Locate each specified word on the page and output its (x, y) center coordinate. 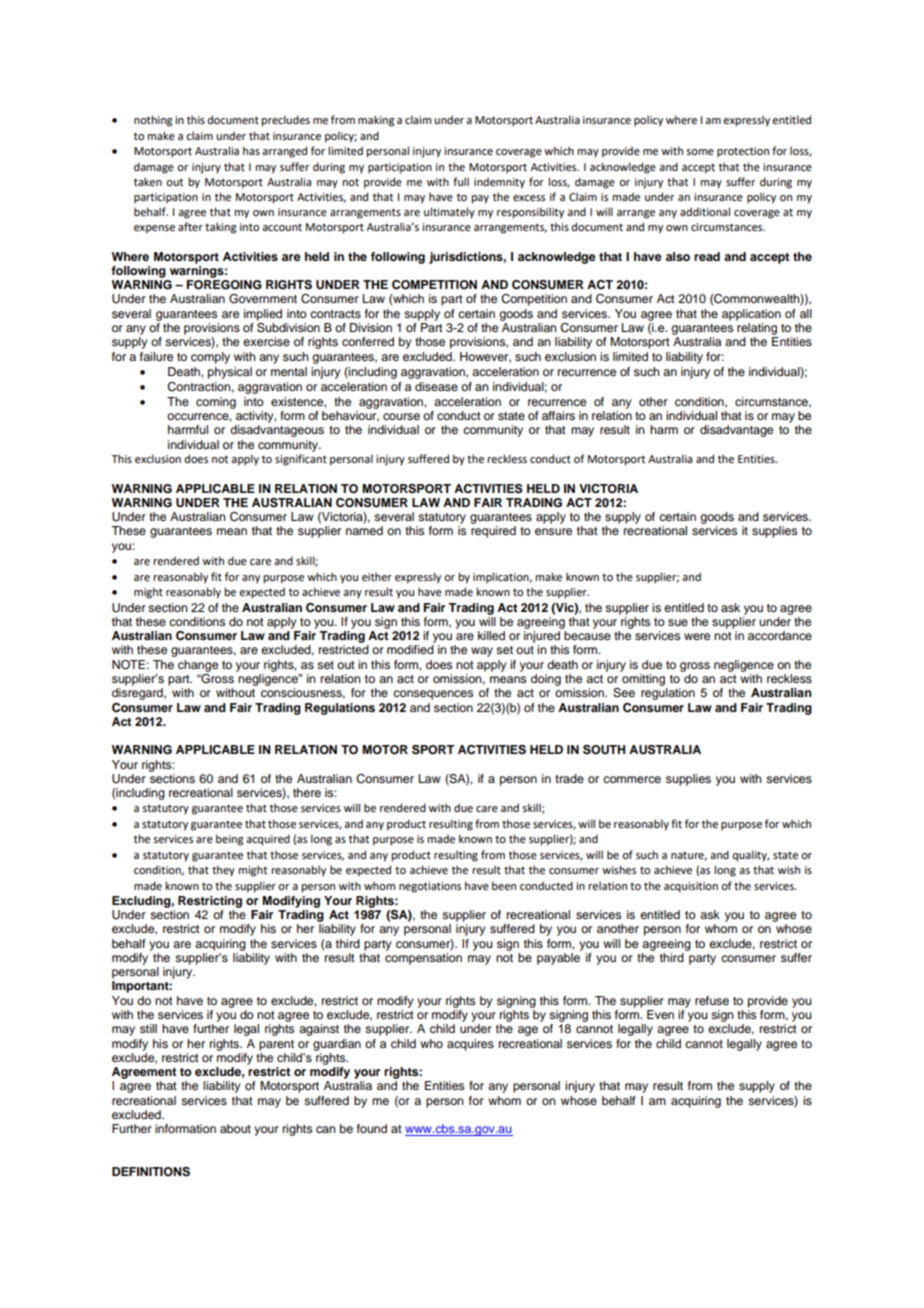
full (461, 181)
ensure (553, 531)
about (235, 1128)
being (229, 840)
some (700, 152)
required (493, 532)
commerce (632, 779)
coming (216, 403)
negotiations (430, 887)
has (251, 150)
